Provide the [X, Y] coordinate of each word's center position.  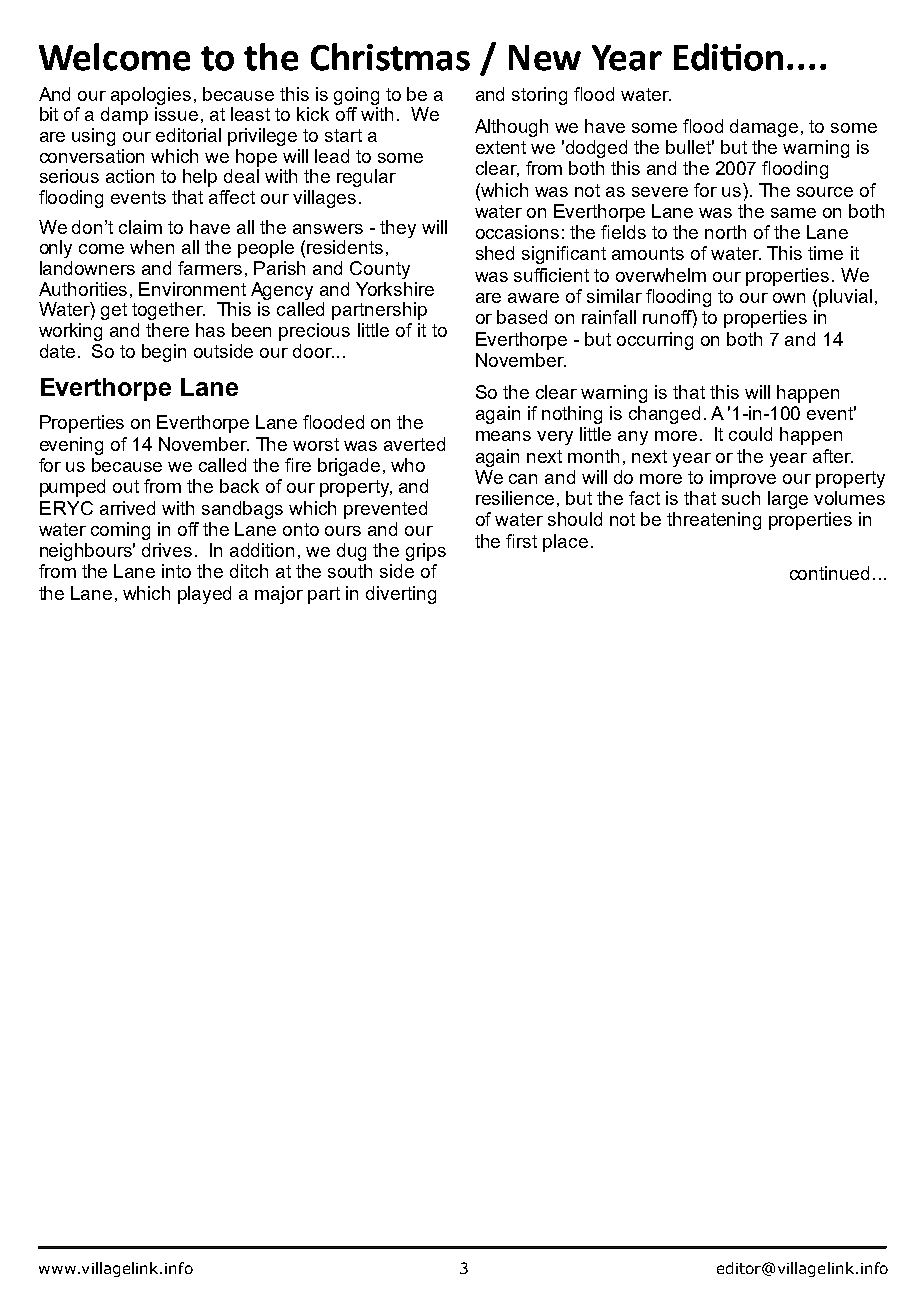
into [176, 571]
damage [764, 128]
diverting [401, 595]
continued [829, 573]
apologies [151, 96]
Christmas [390, 57]
